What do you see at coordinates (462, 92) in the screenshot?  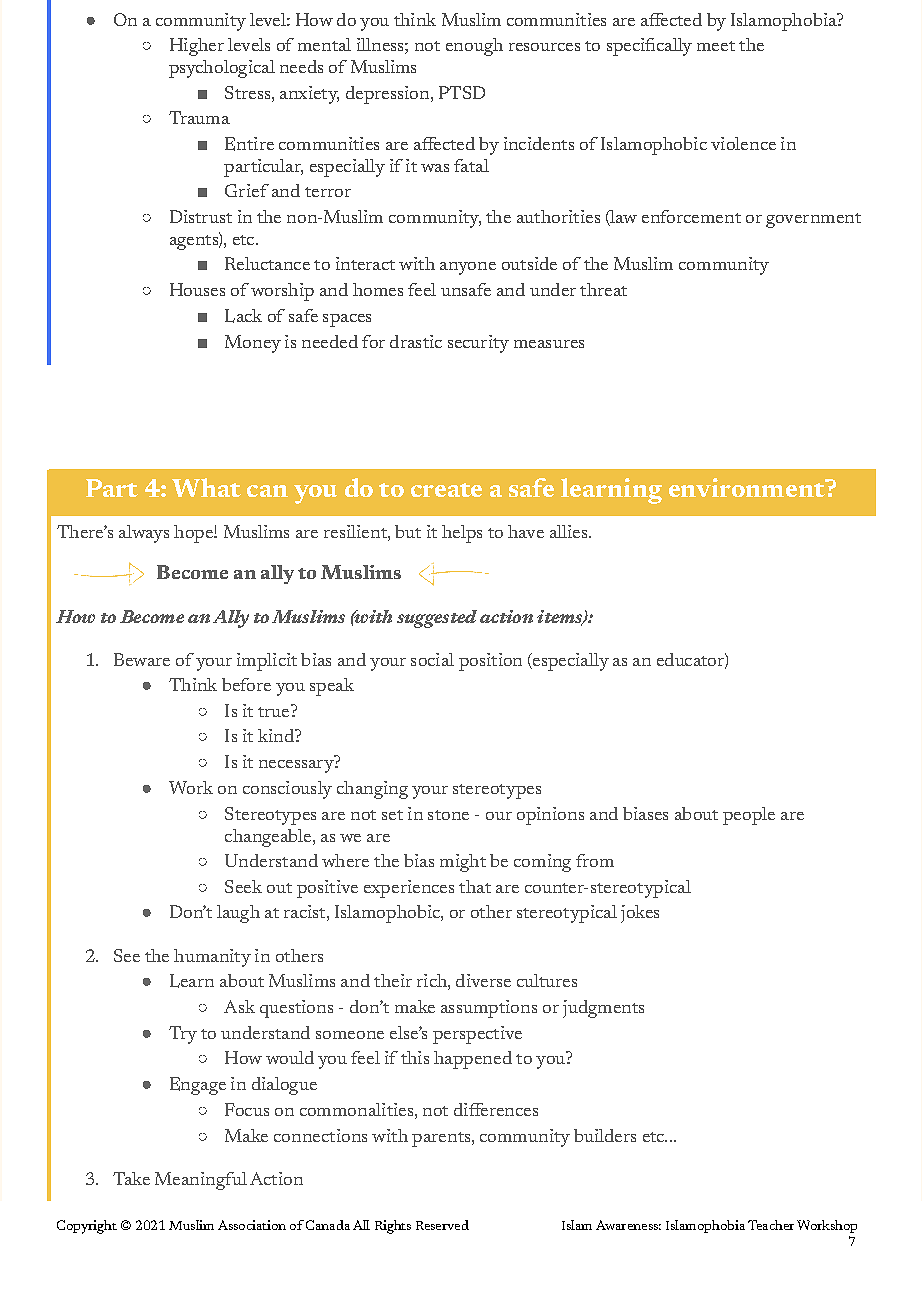 I see `PTSD` at bounding box center [462, 92].
